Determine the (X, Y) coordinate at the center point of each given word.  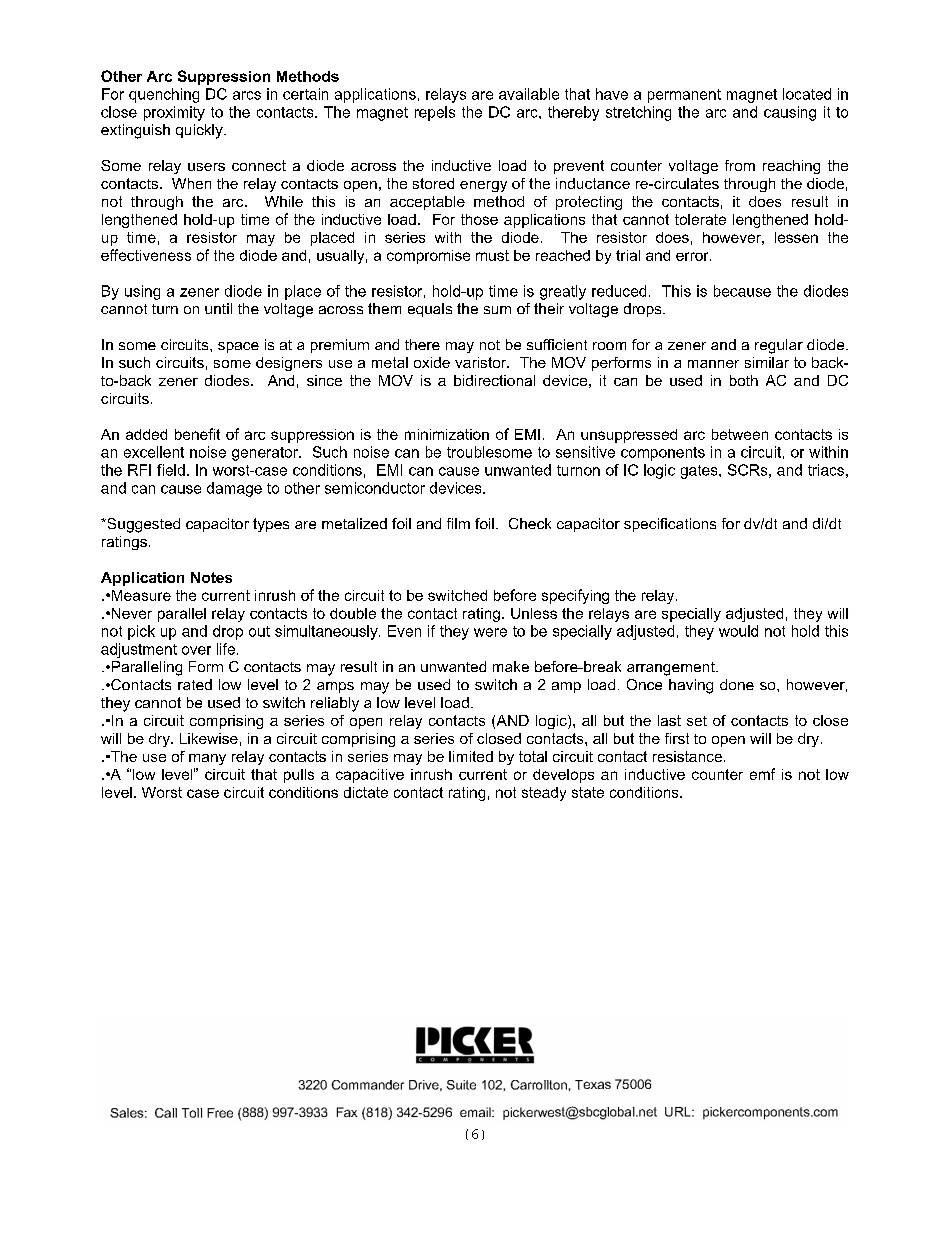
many (207, 759)
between (740, 434)
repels (435, 113)
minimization (447, 434)
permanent (684, 96)
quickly (200, 131)
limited (471, 756)
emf (762, 774)
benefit (197, 434)
